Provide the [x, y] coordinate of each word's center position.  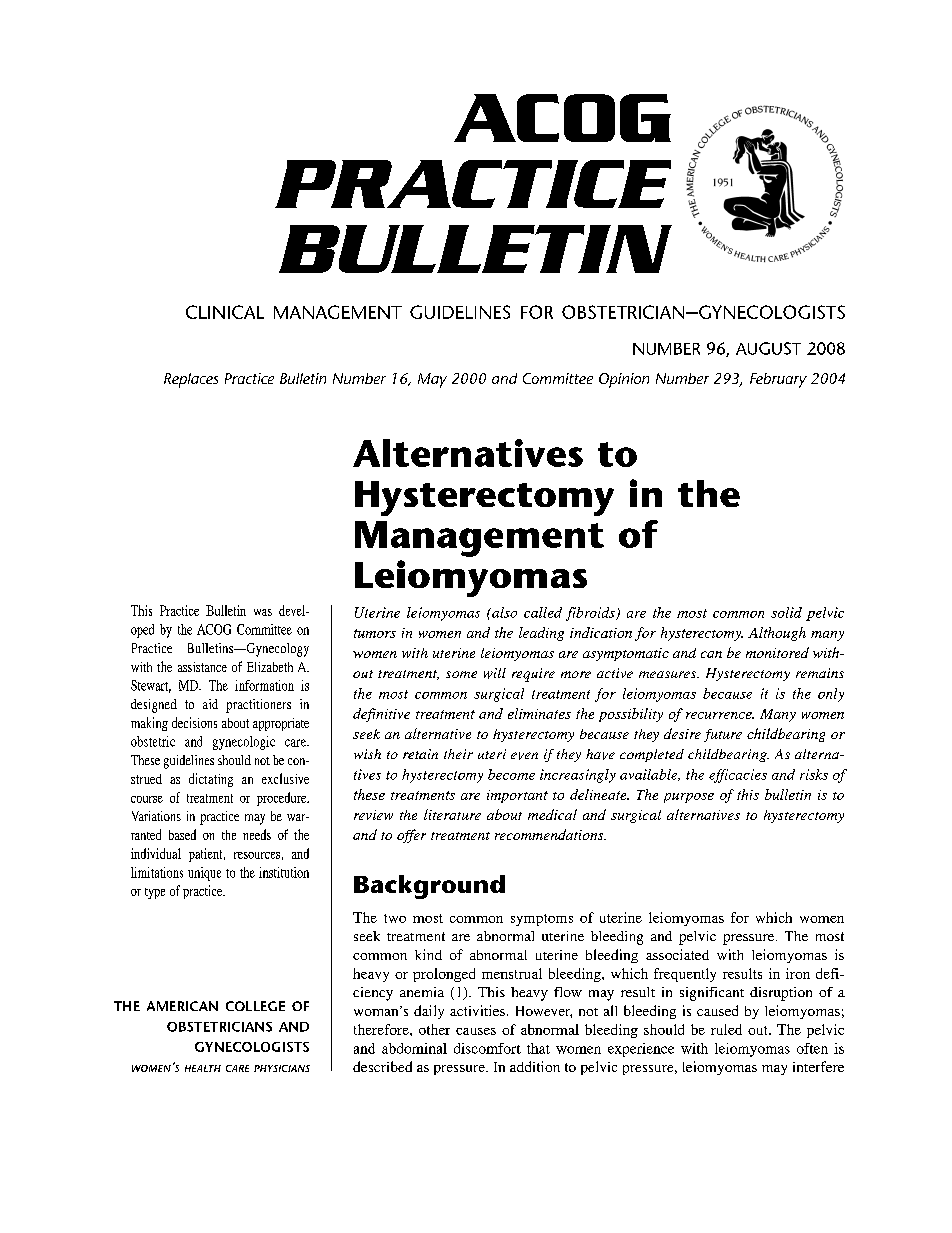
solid [786, 612]
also [503, 612]
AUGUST [768, 348]
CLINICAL [225, 312]
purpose [689, 798]
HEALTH [203, 1068]
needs [257, 834]
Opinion [624, 380]
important [517, 796]
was [263, 612]
